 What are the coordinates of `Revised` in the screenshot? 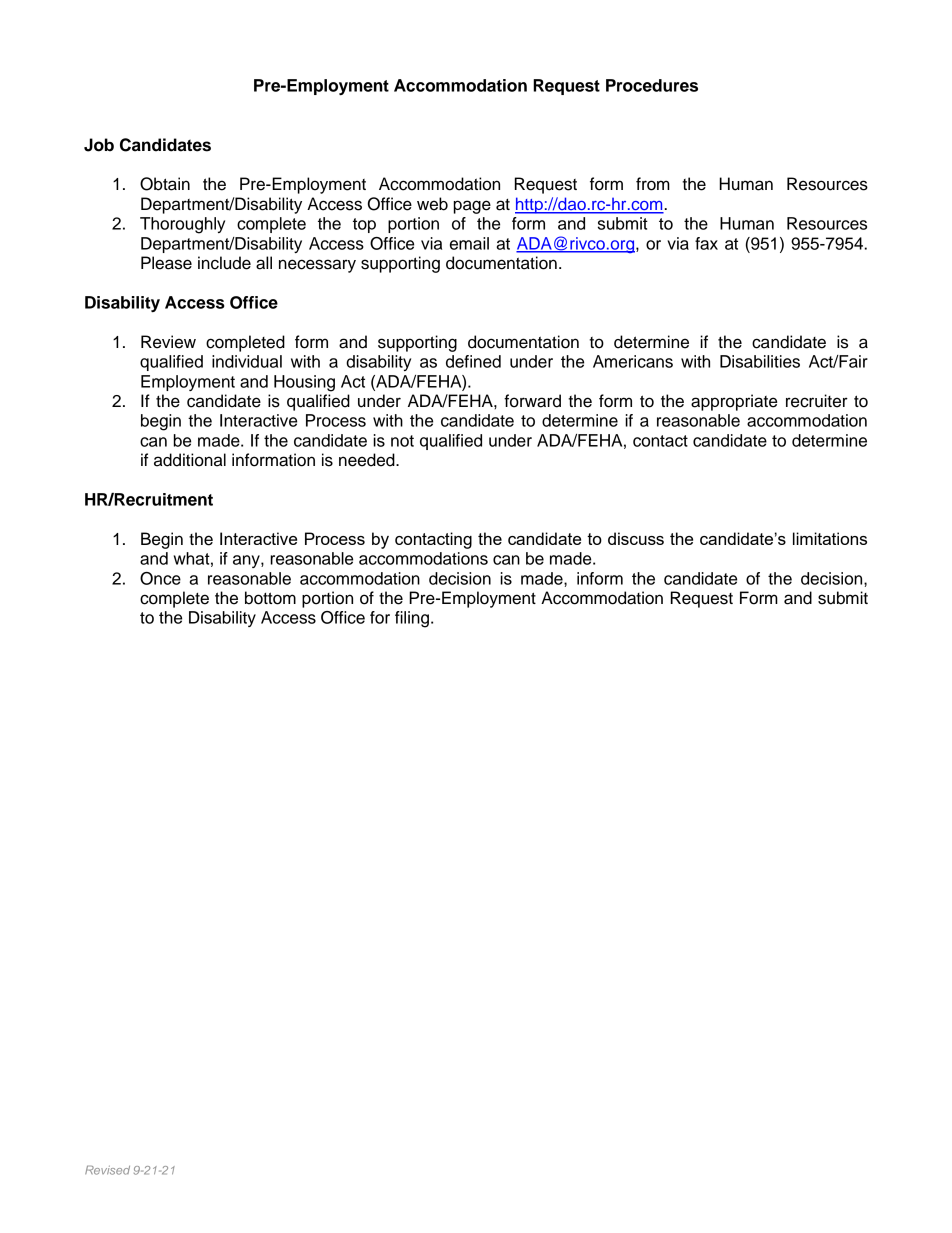 It's located at (107, 1170).
